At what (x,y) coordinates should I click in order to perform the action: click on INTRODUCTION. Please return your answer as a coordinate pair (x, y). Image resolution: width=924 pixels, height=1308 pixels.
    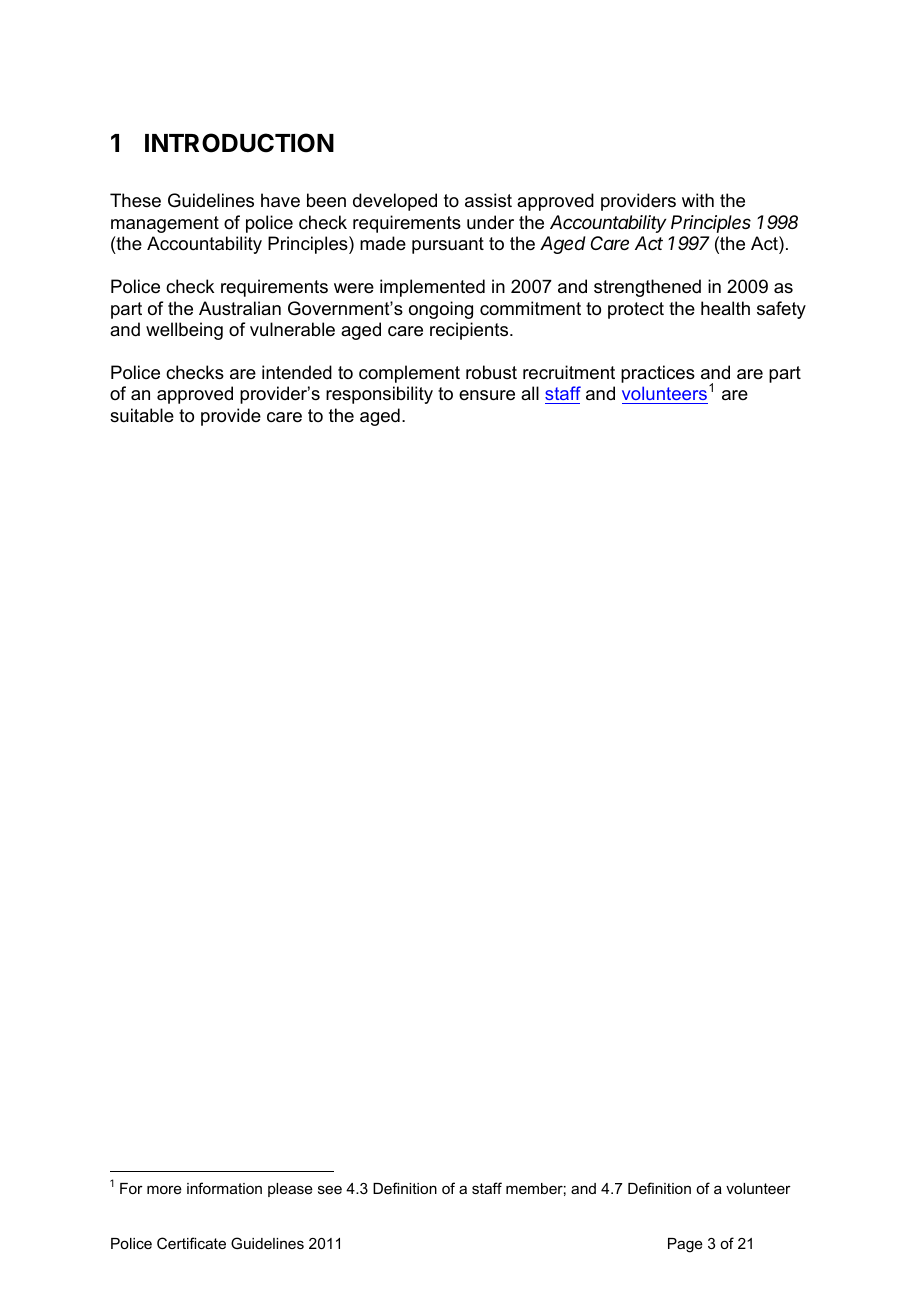
    Looking at the image, I should click on (239, 143).
